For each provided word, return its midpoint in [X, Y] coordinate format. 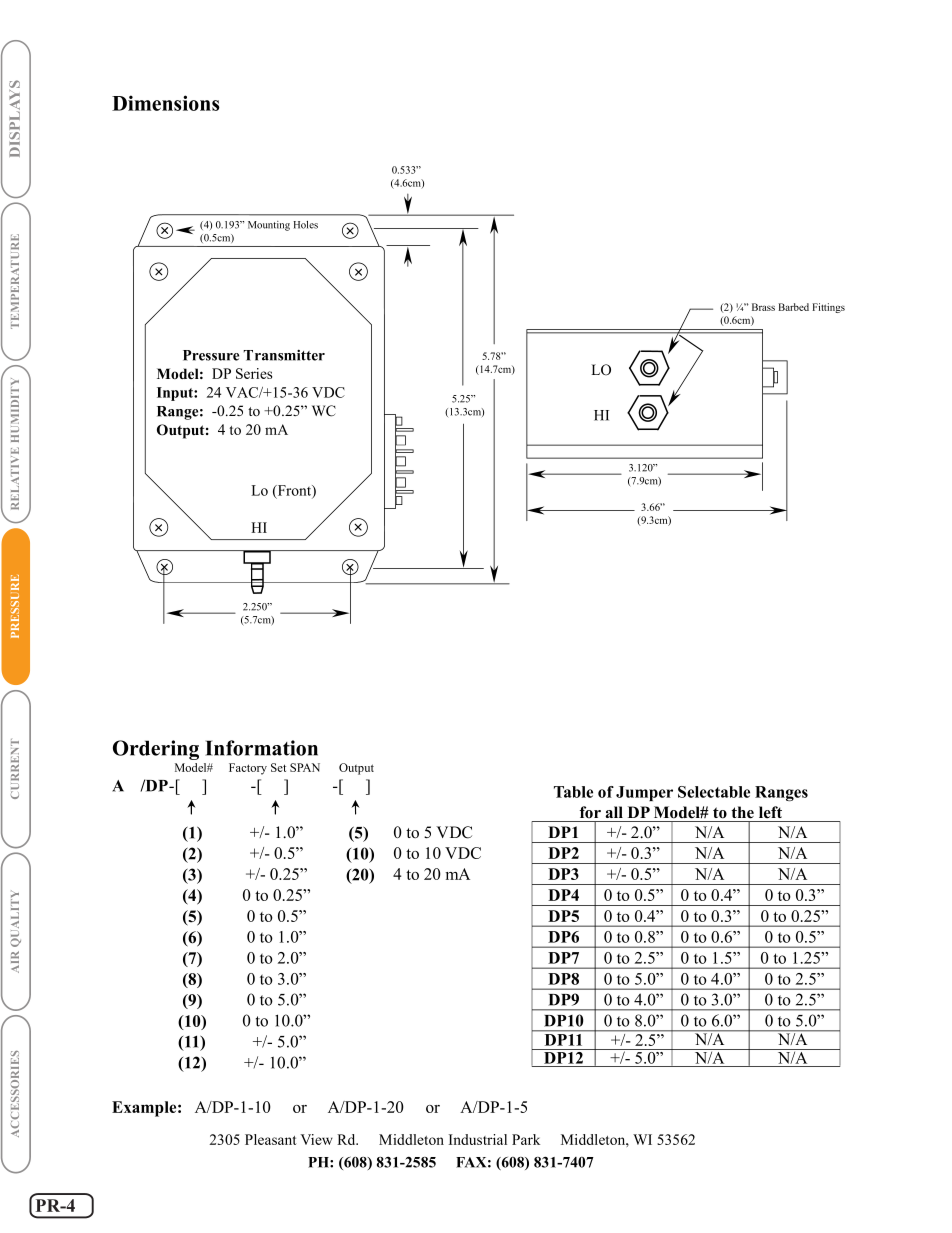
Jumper [644, 793]
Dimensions [166, 103]
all [614, 812]
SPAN [305, 767]
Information [261, 748]
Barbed [793, 307]
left [770, 812]
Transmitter [284, 355]
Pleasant [271, 1139]
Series [254, 373]
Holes [305, 225]
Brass [763, 307]
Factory [248, 769]
